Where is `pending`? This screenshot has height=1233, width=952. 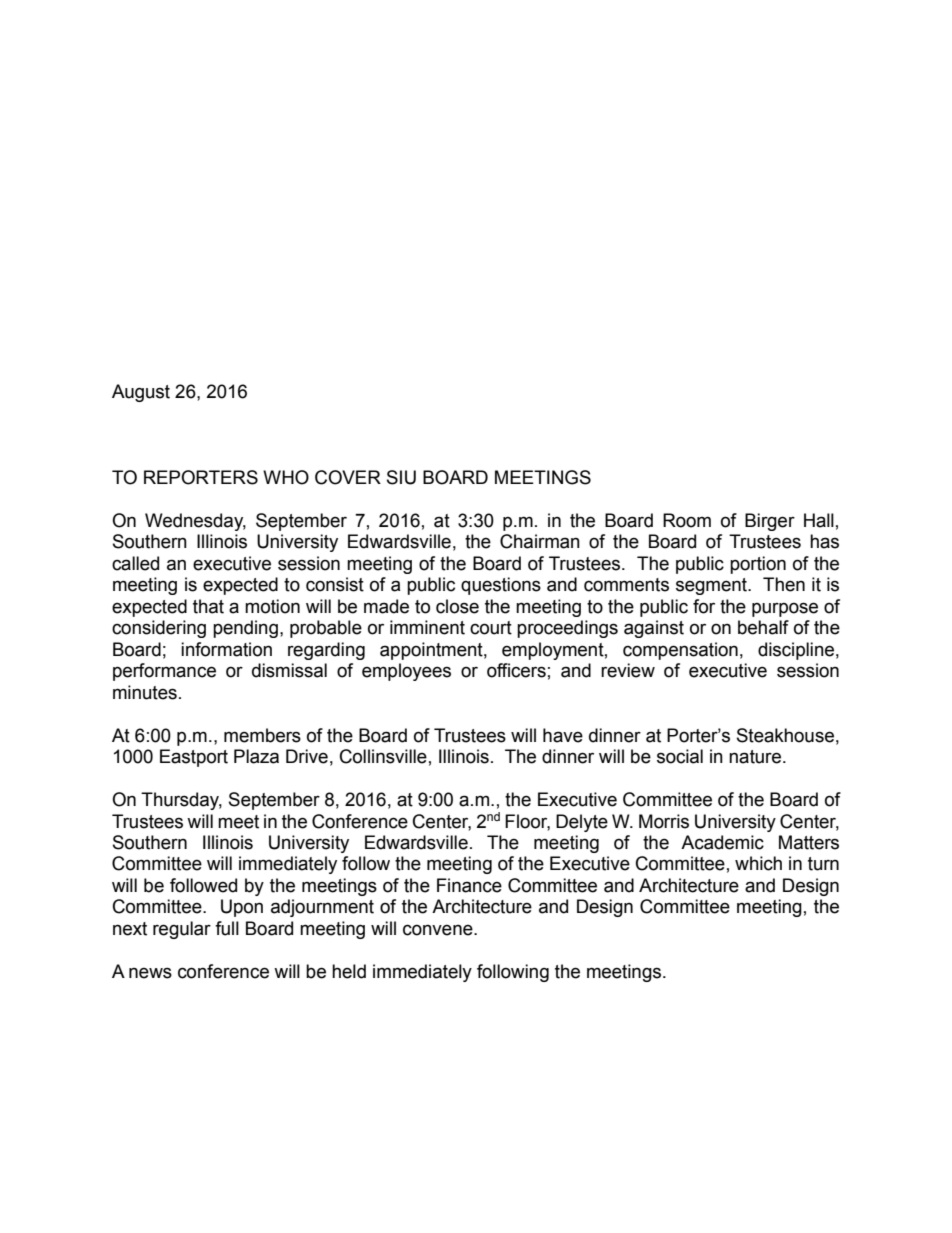 pending is located at coordinates (245, 629).
